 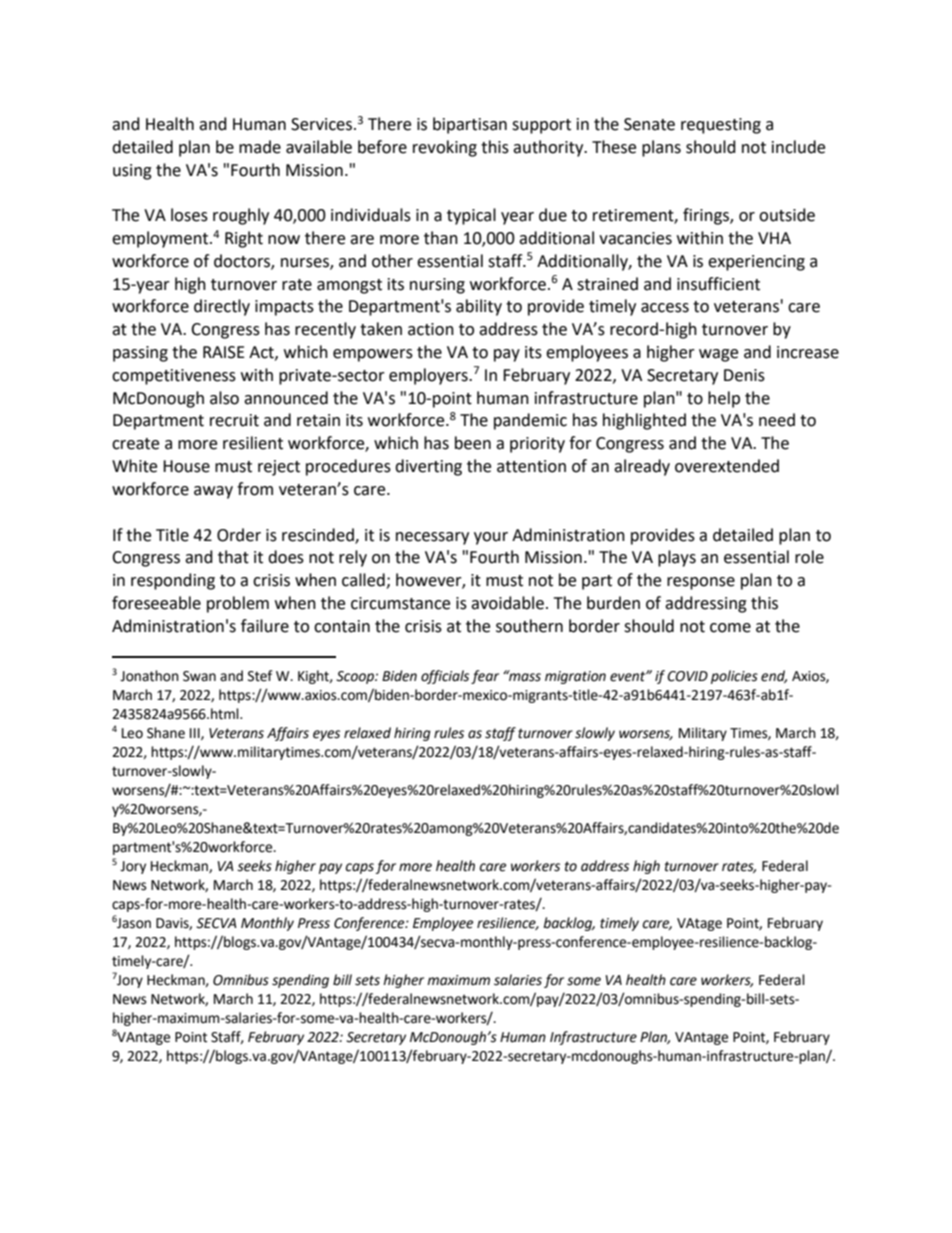 What do you see at coordinates (721, 126) in the screenshot?
I see `requesting` at bounding box center [721, 126].
